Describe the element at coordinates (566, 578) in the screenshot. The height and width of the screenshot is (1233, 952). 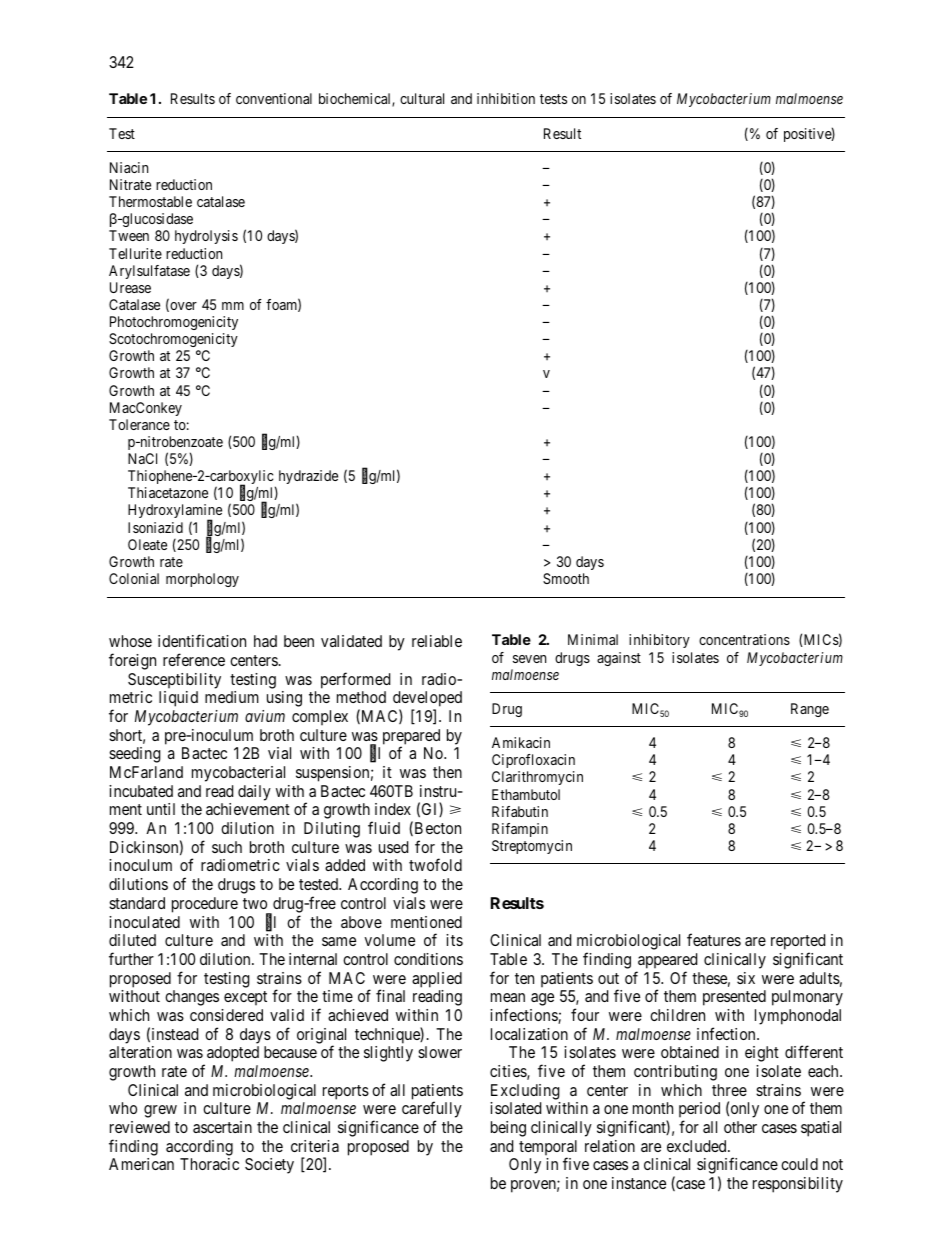
I see `Smooth` at that location.
